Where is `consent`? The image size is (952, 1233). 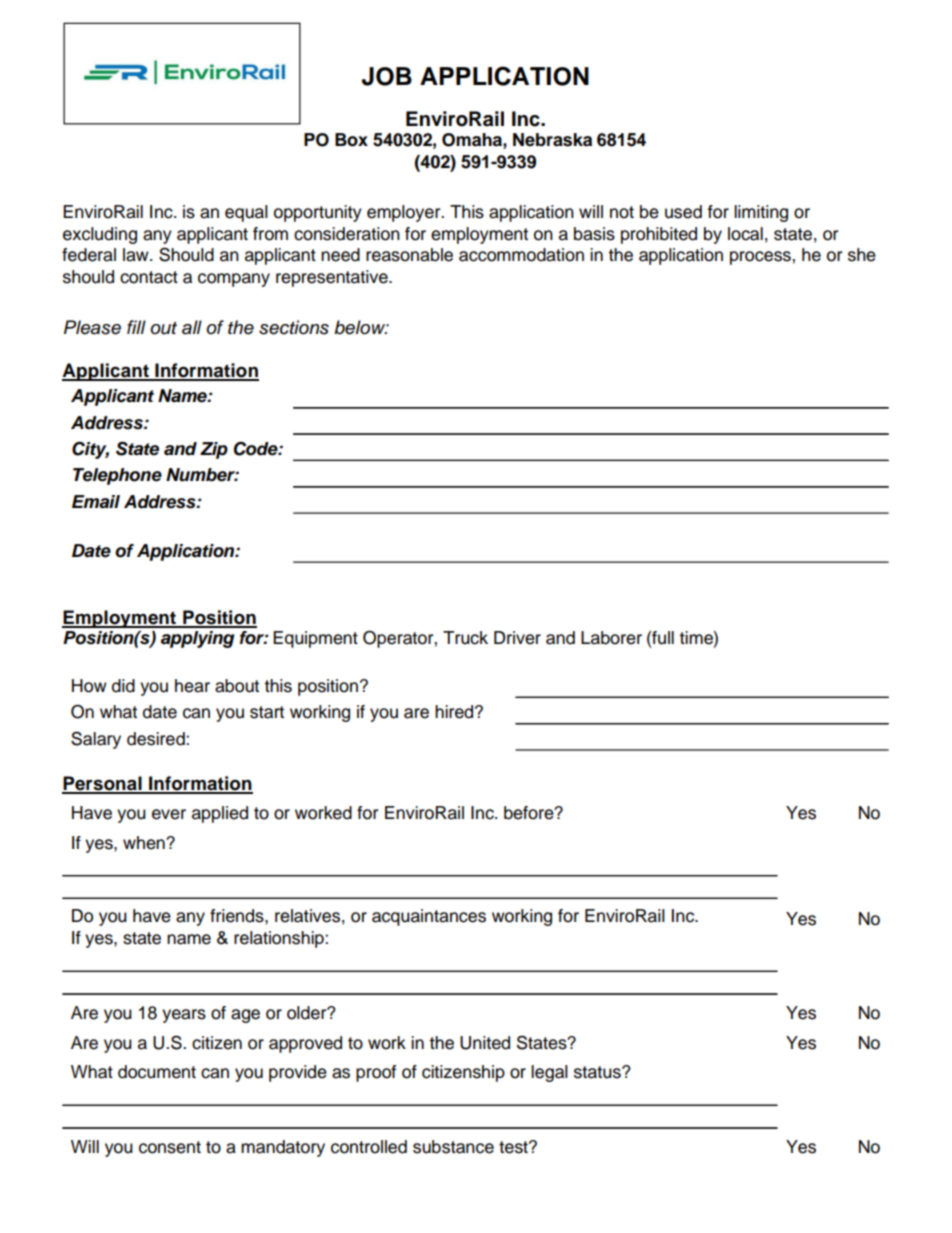
consent is located at coordinates (170, 1147).
